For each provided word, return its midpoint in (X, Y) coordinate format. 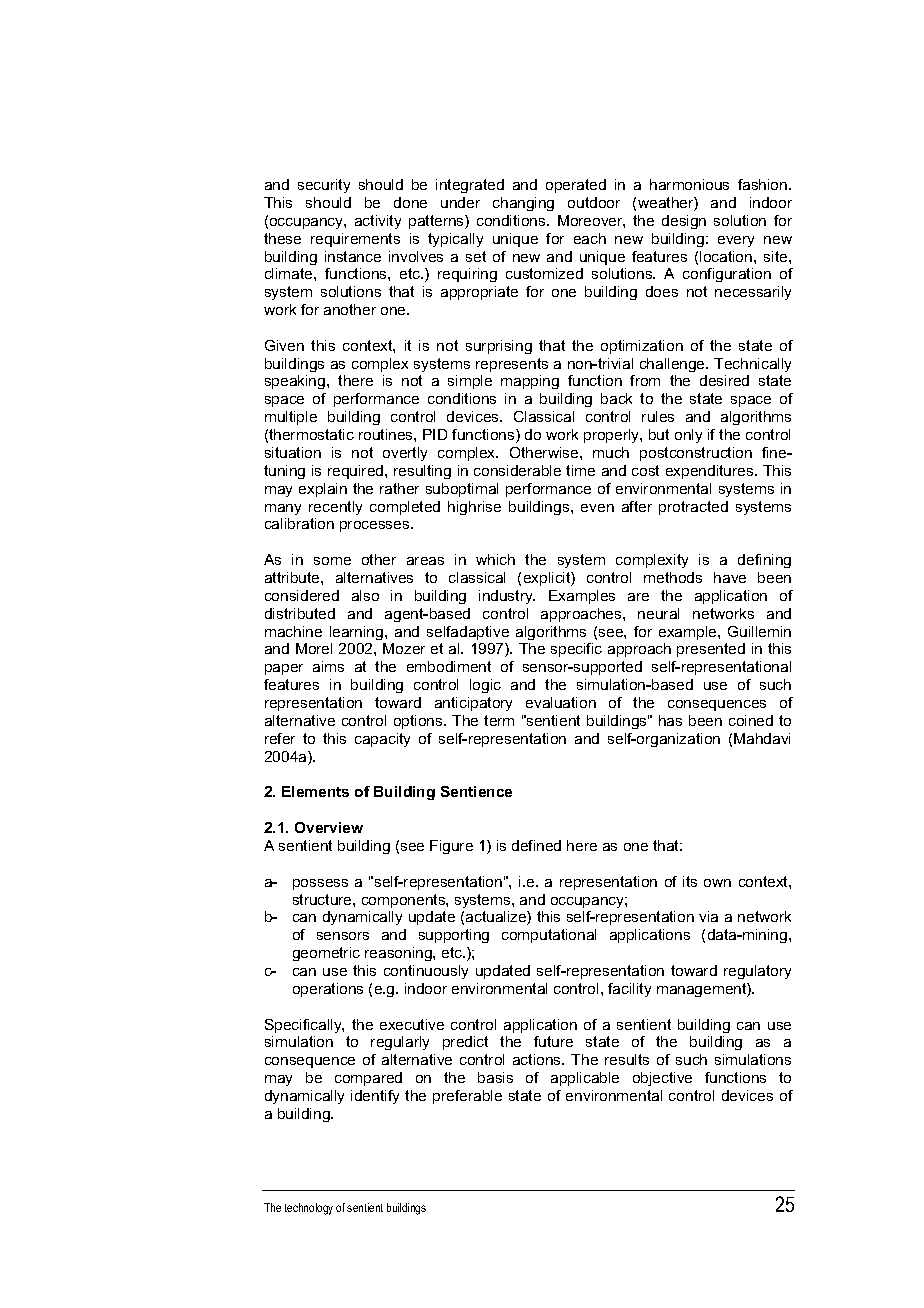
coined (751, 720)
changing (523, 204)
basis (495, 1077)
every (736, 241)
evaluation (561, 702)
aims (328, 666)
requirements (355, 240)
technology (309, 1209)
